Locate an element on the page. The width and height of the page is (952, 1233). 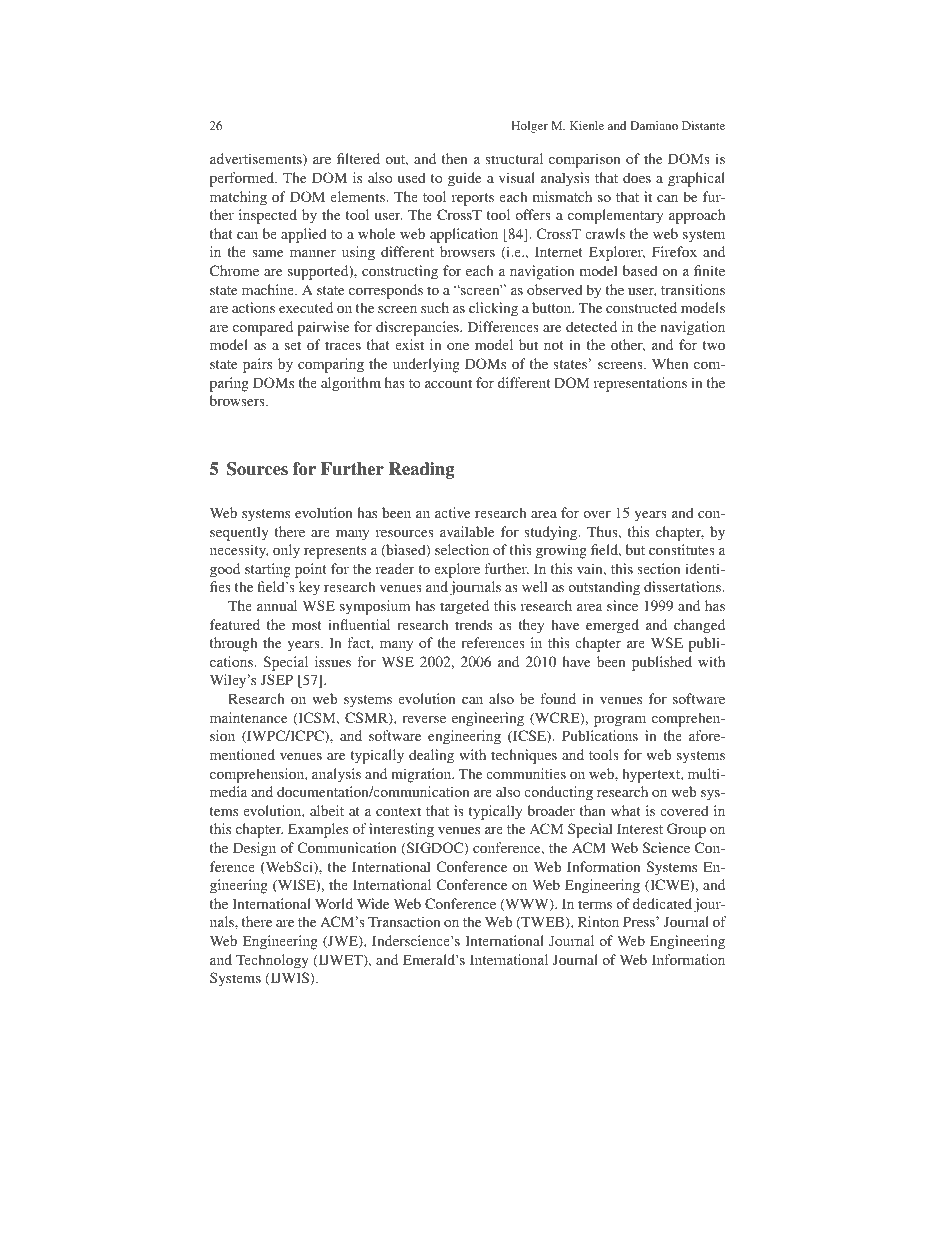
then is located at coordinates (455, 158).
